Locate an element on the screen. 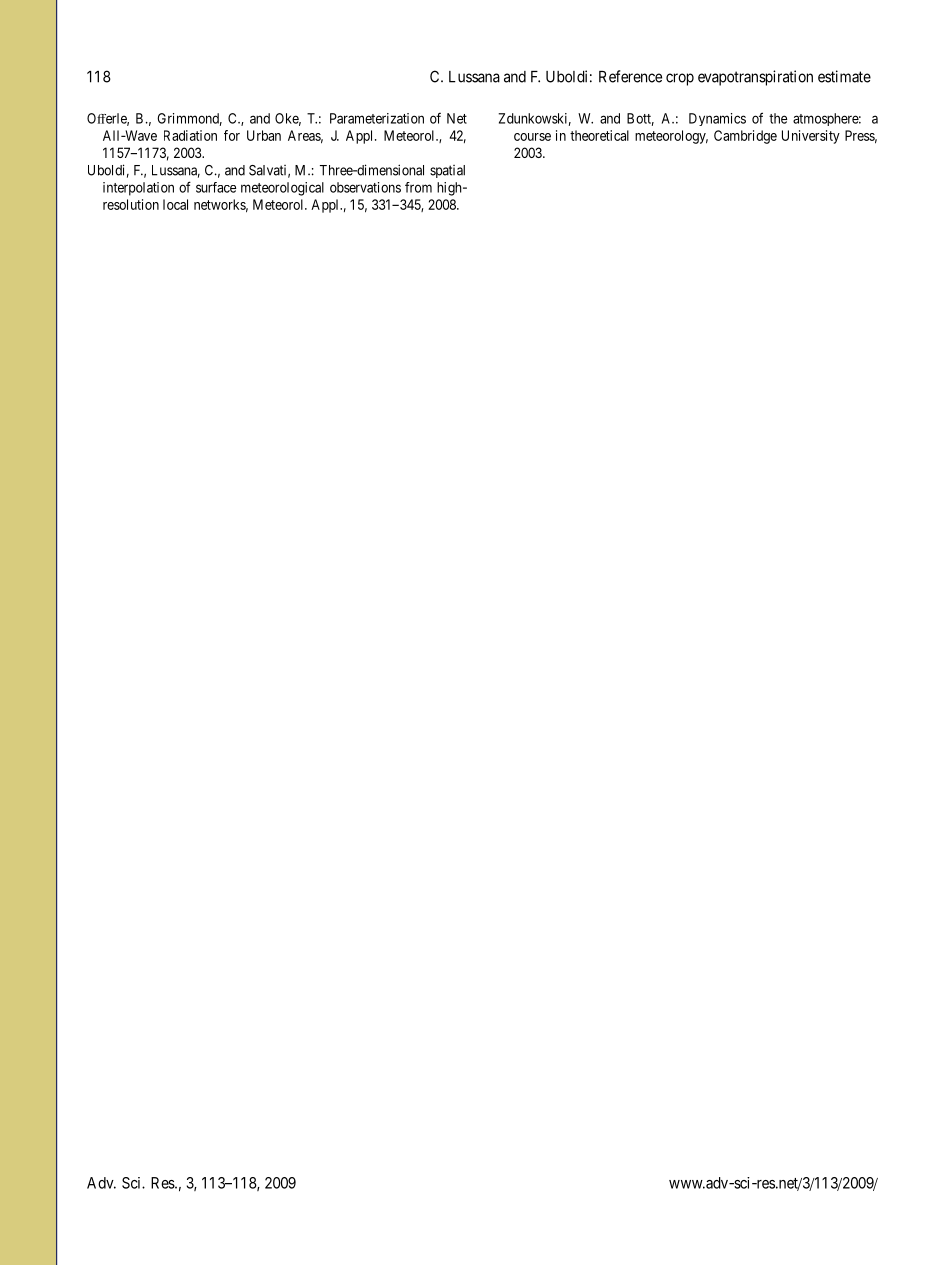 The image size is (952, 1265). course is located at coordinates (532, 137).
